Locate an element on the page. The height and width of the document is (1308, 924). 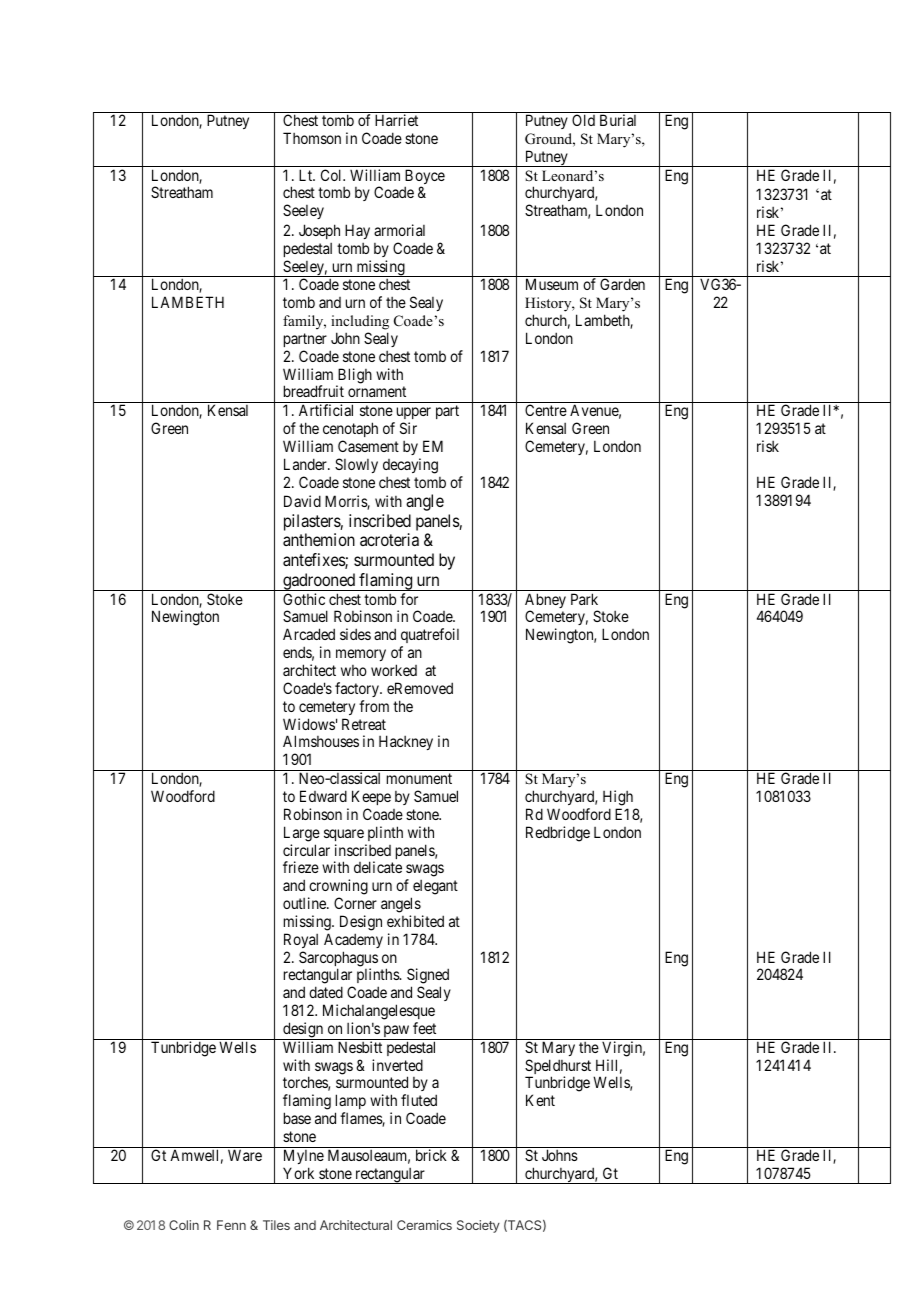
David is located at coordinates (302, 501).
